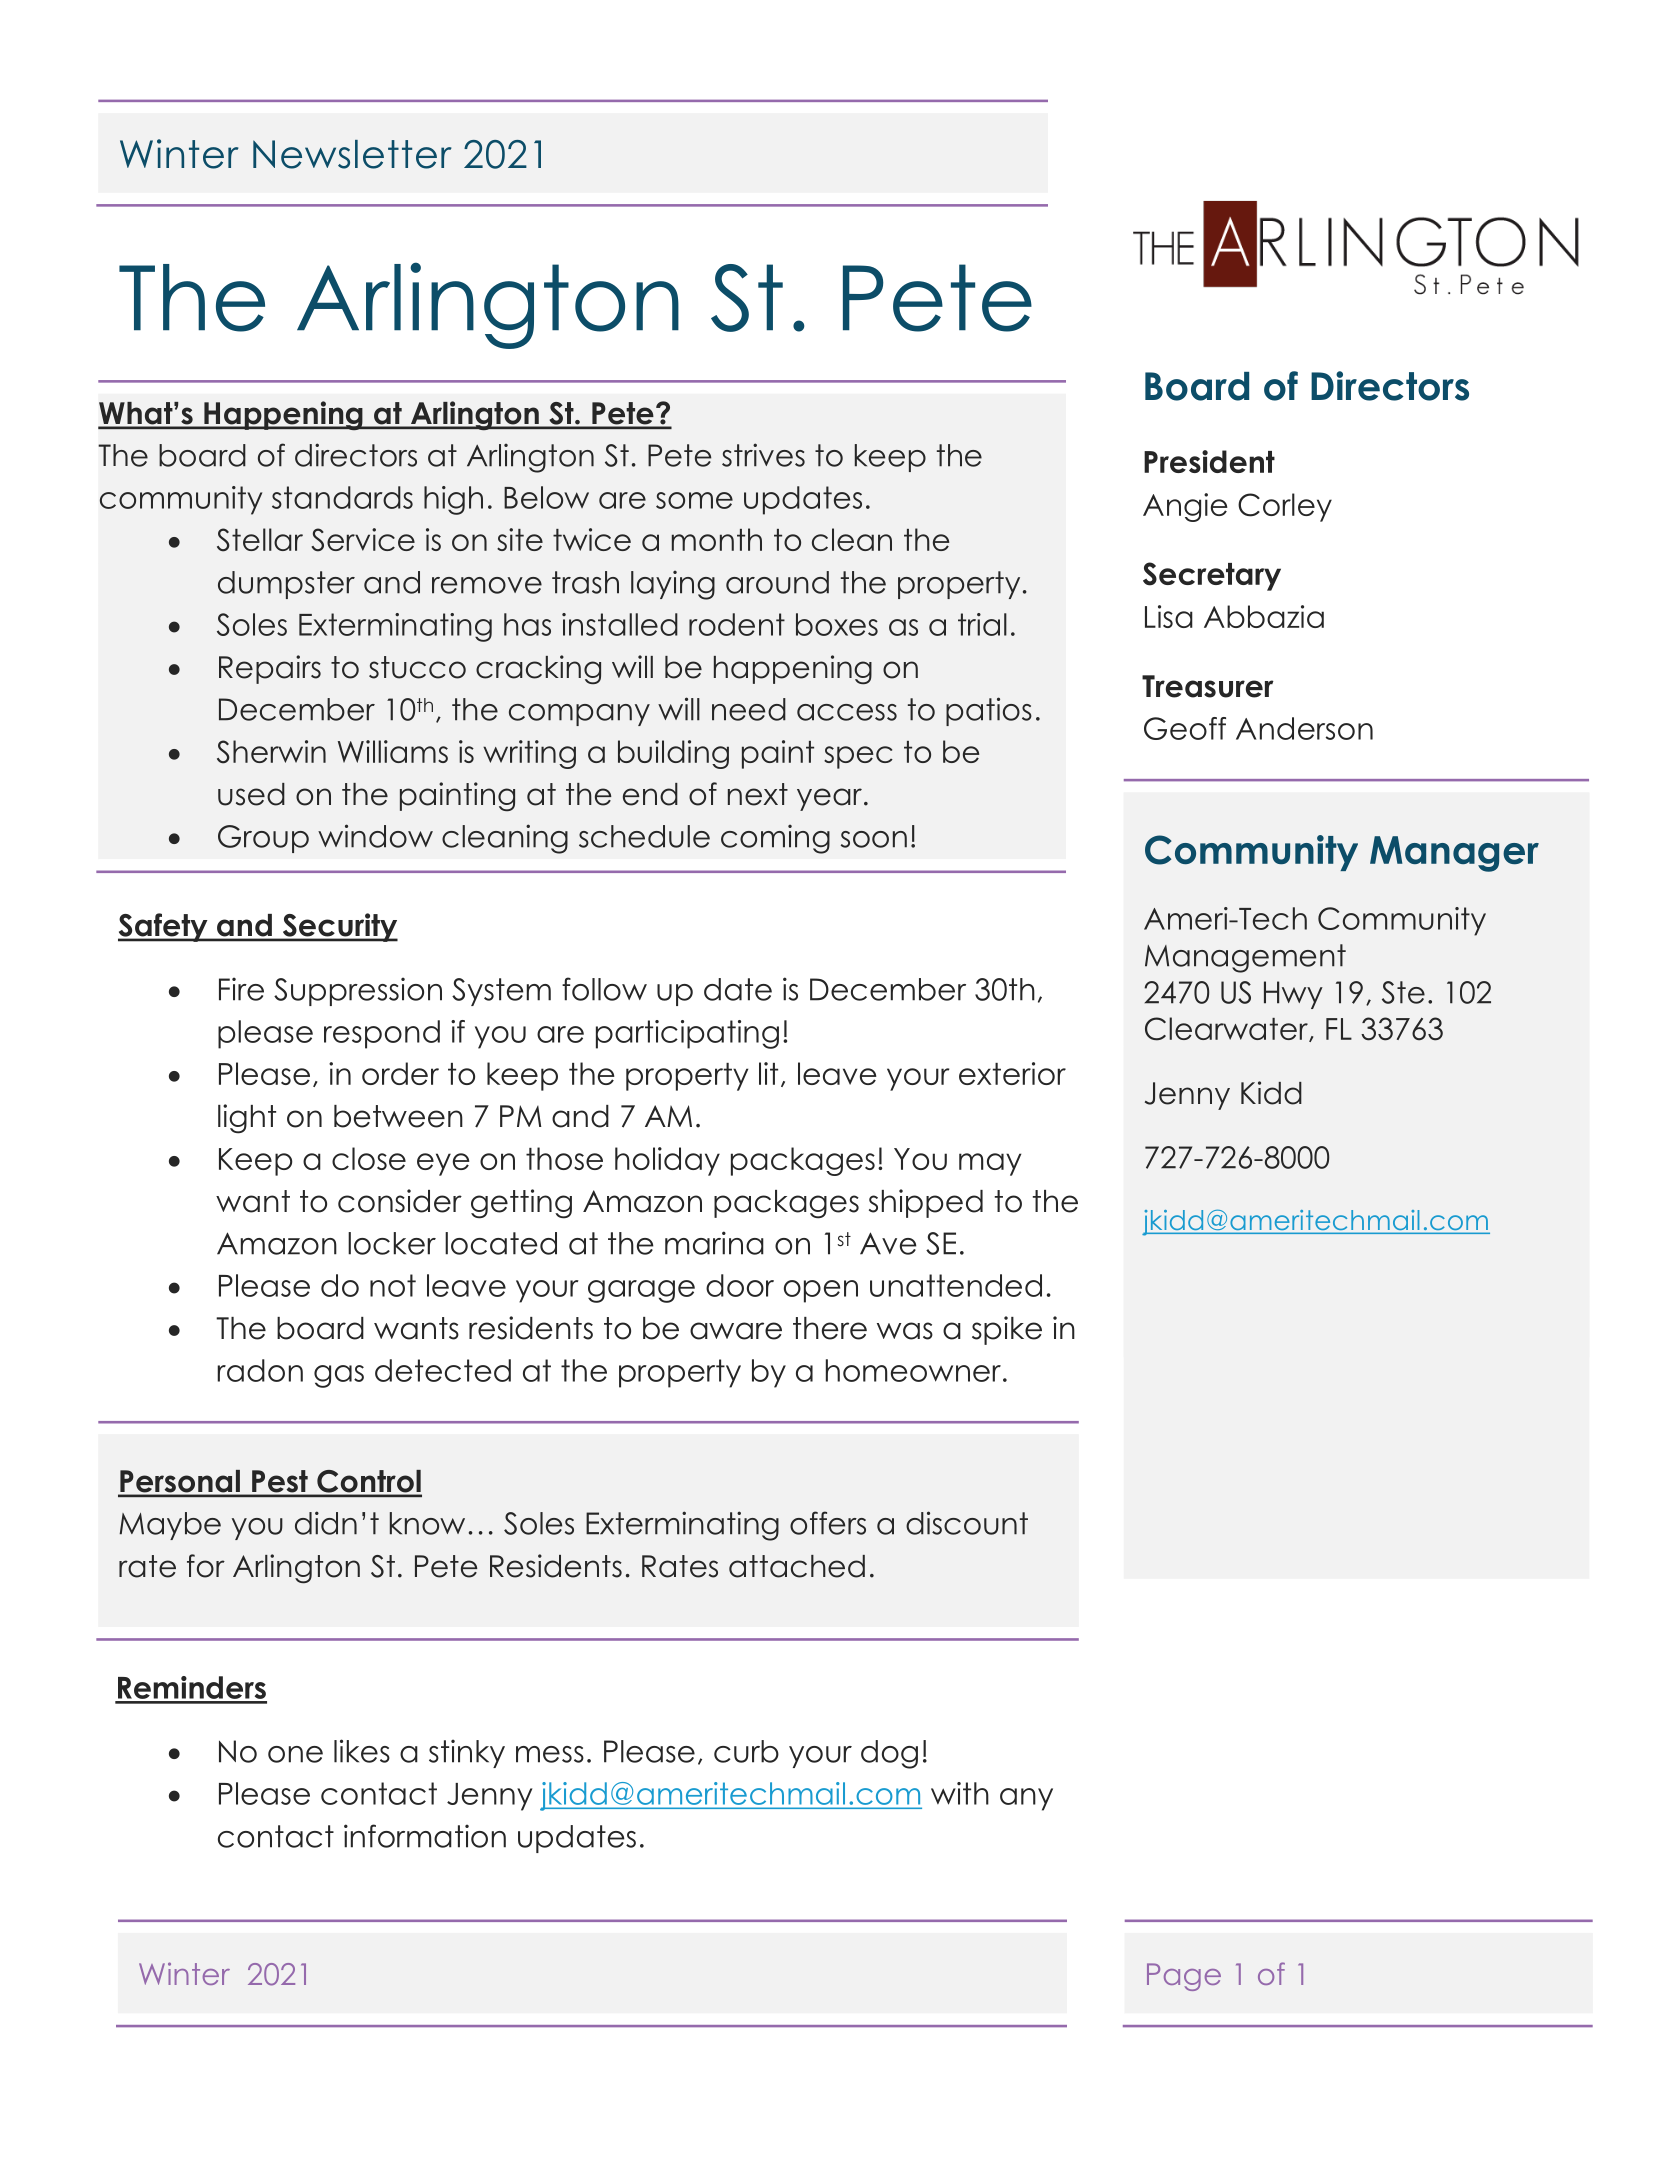  I want to click on respond, so click(382, 1034).
